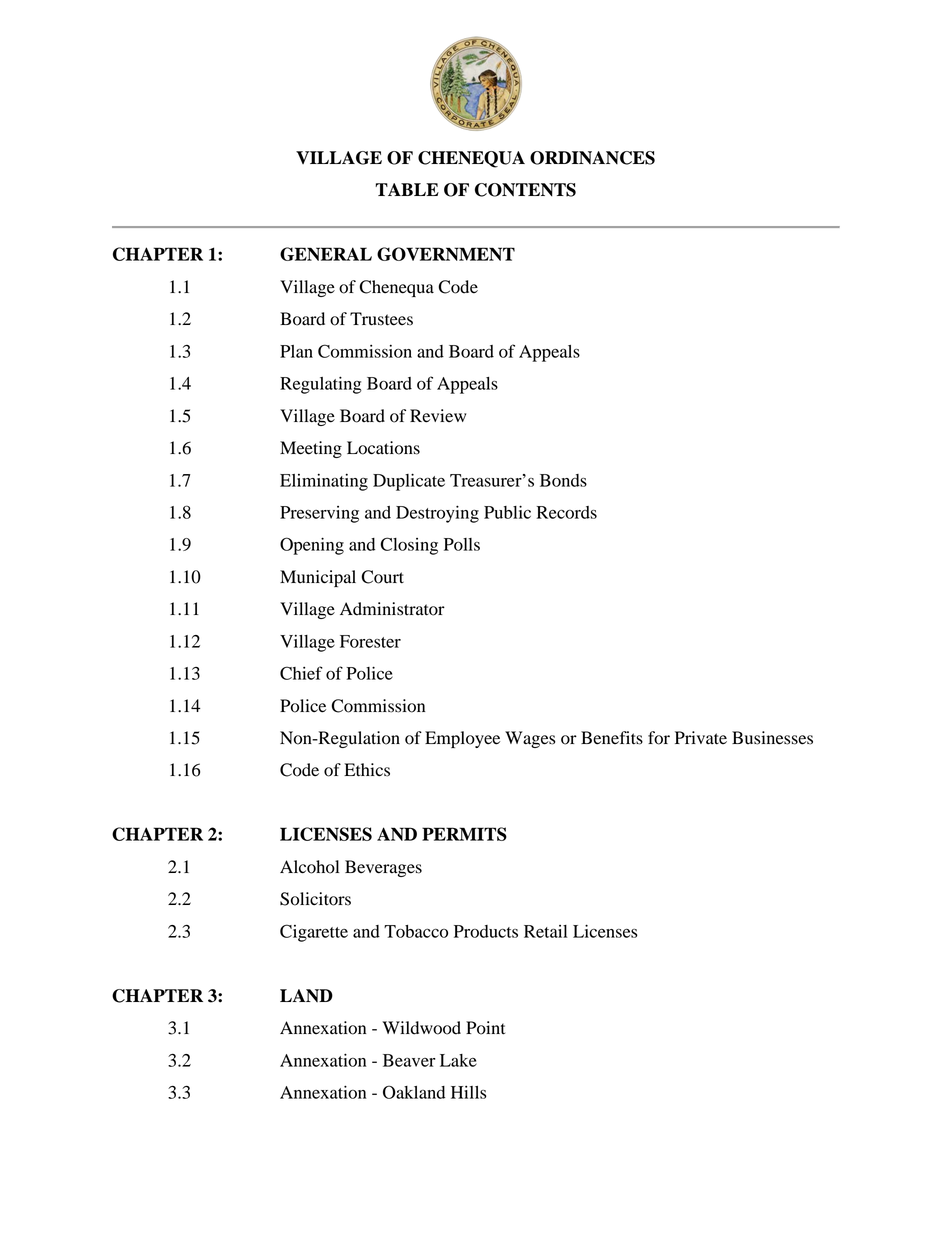  What do you see at coordinates (407, 189) in the screenshot?
I see `TABLE` at bounding box center [407, 189].
